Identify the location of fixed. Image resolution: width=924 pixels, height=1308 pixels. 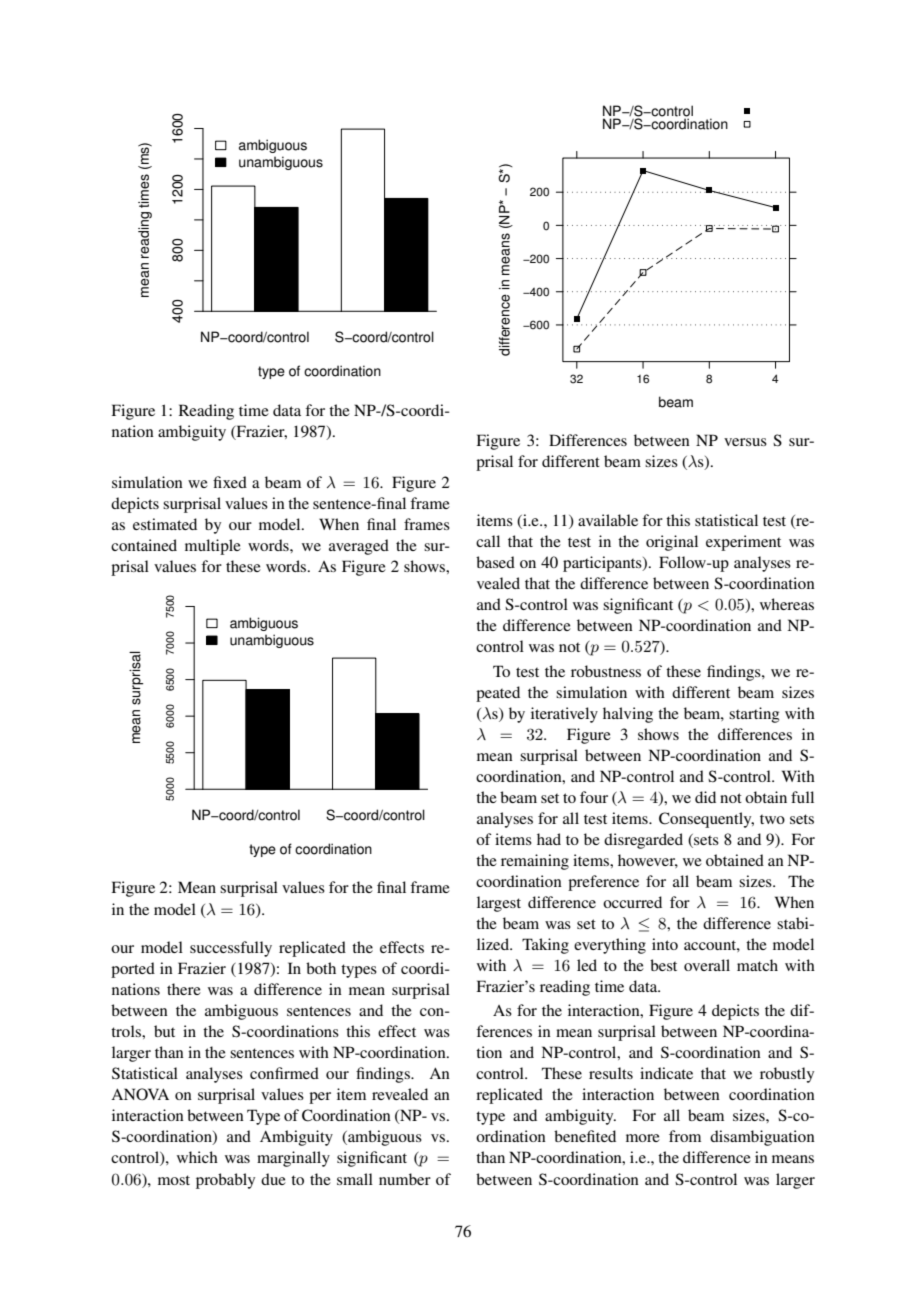
(230, 482).
